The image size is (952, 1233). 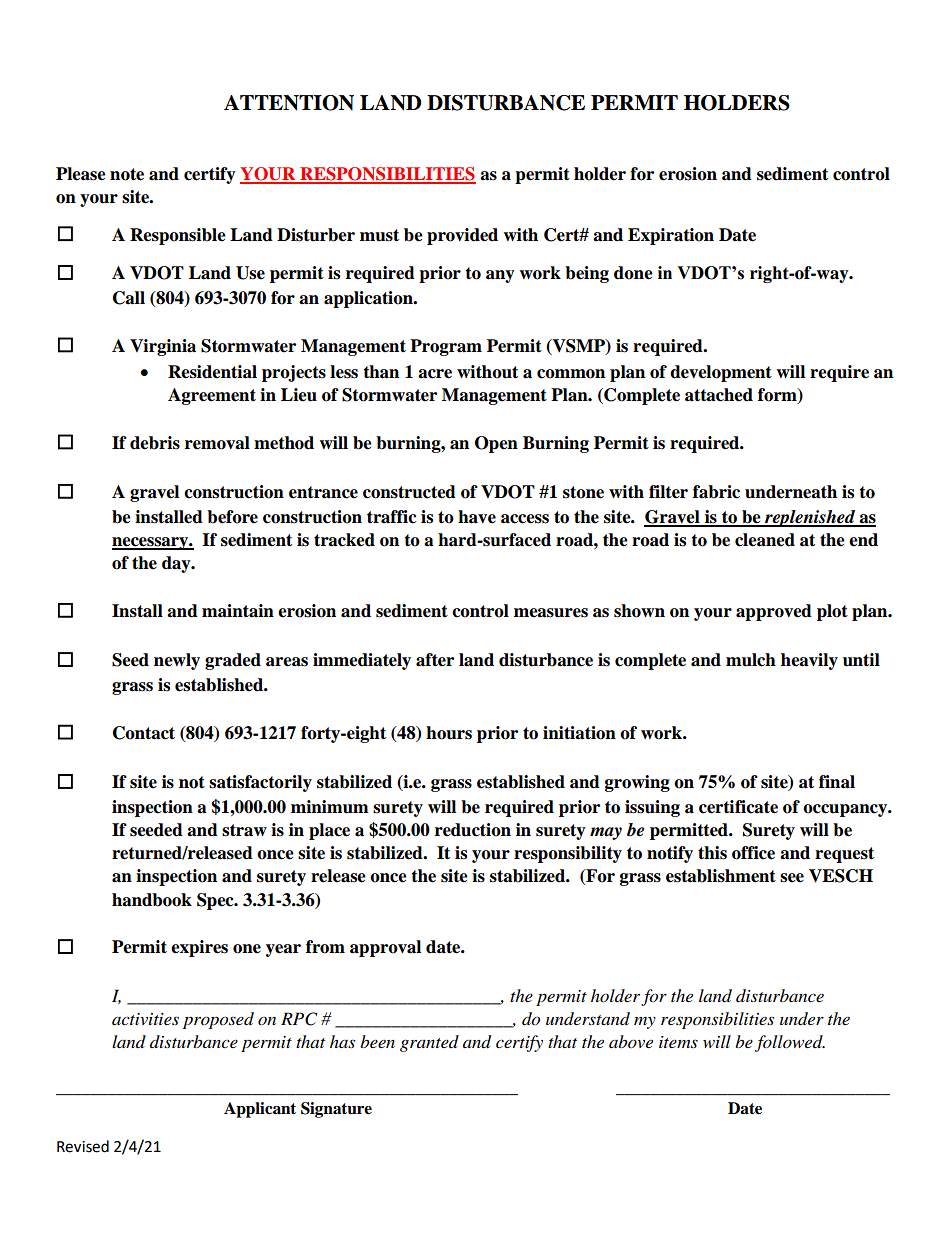 I want to click on newly, so click(x=177, y=661).
